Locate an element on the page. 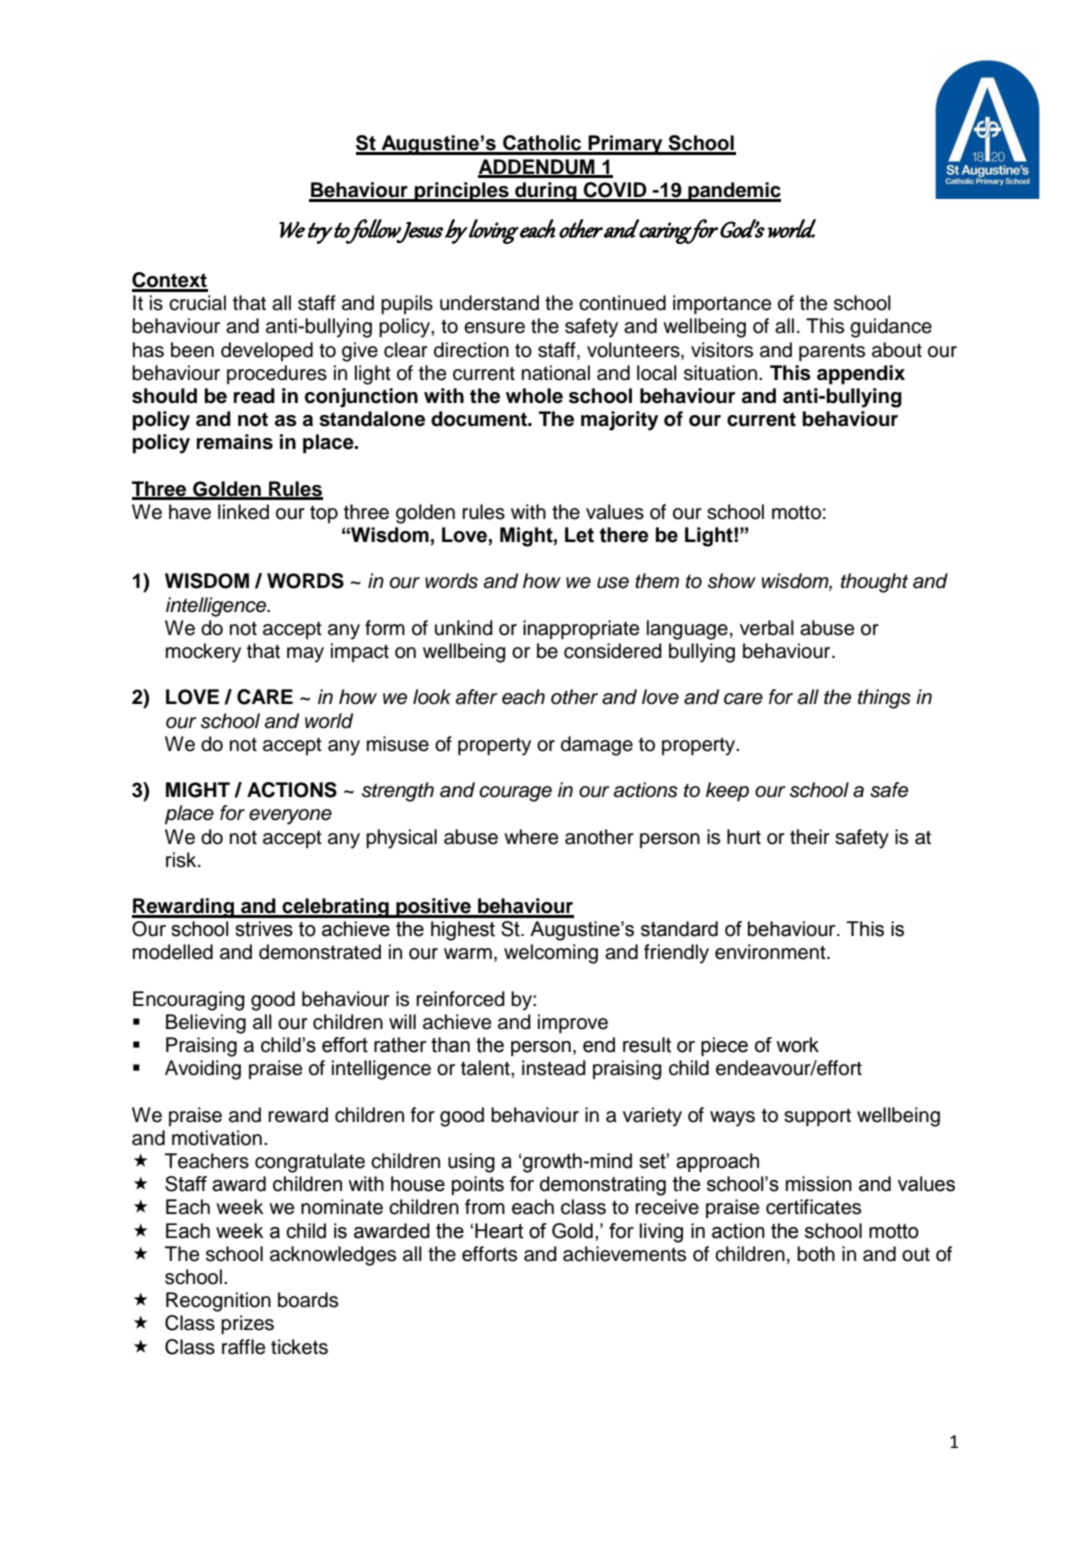  document is located at coordinates (480, 419).
